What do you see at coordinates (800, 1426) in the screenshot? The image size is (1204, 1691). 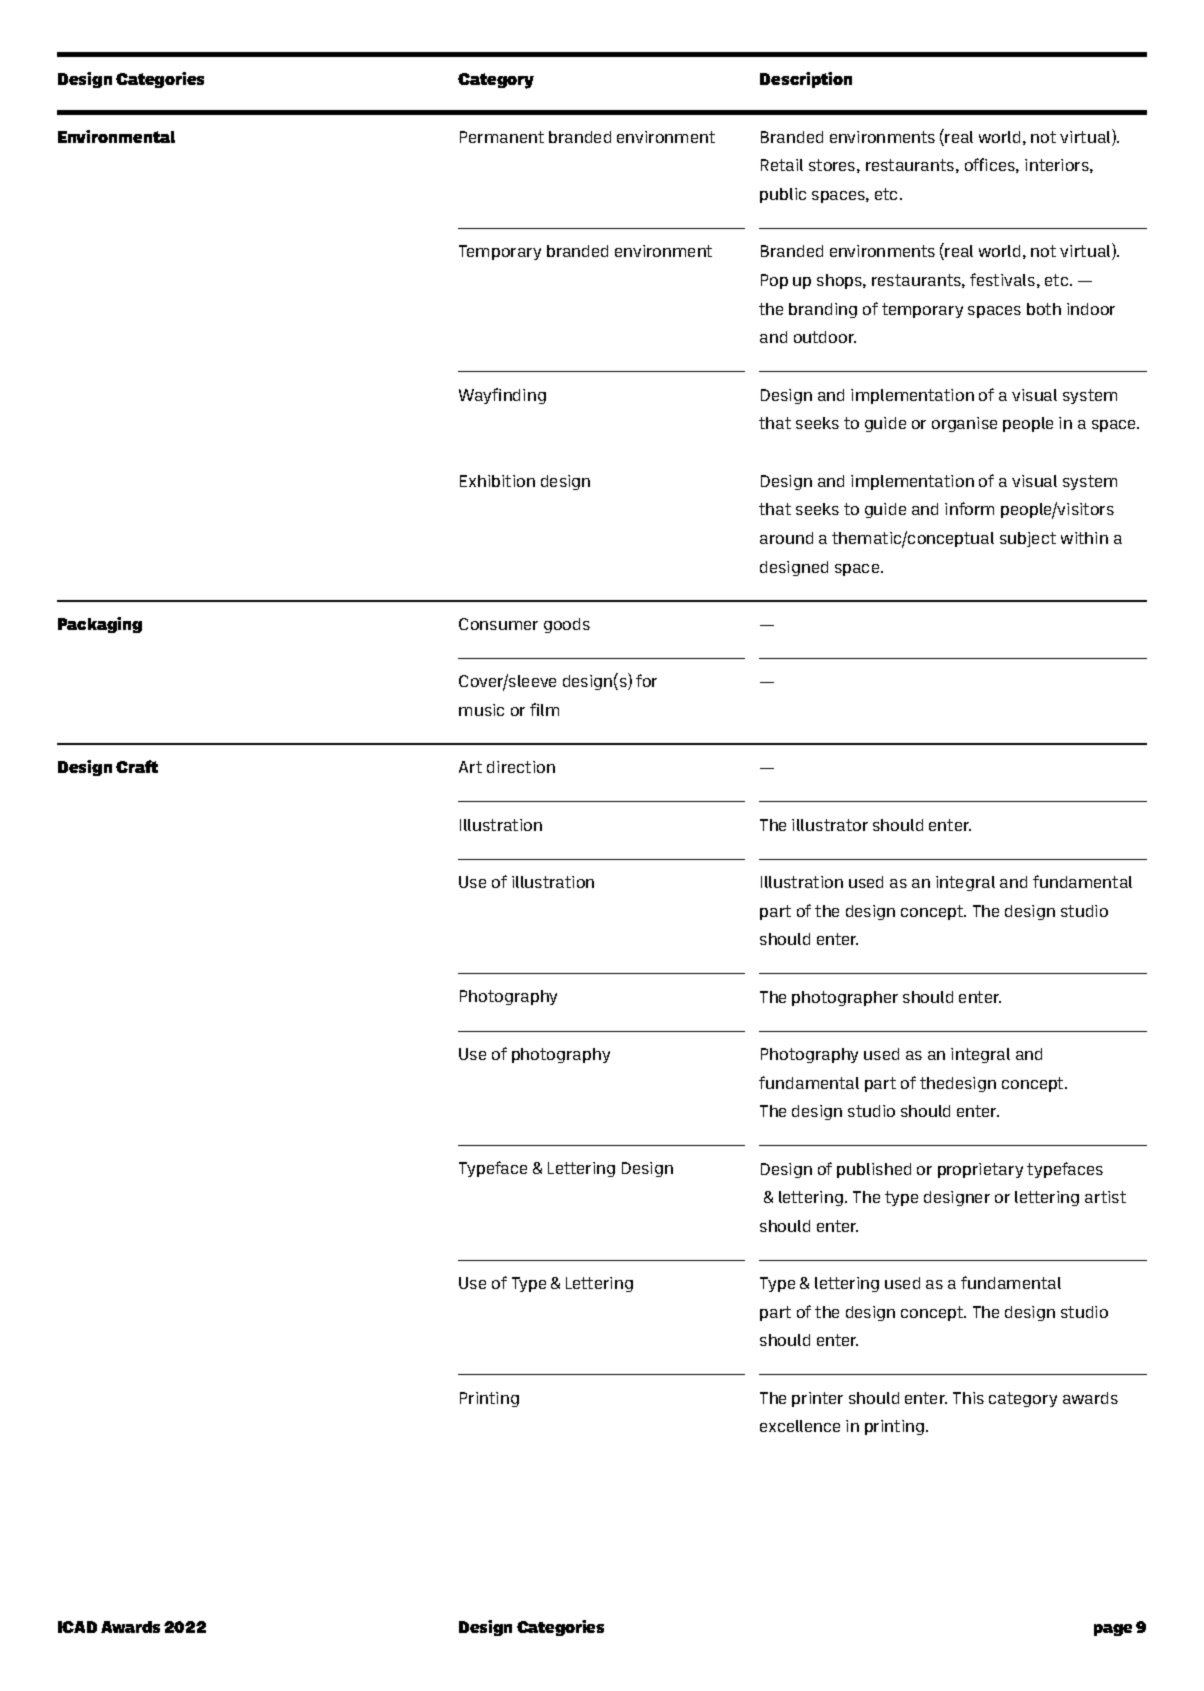 I see `excellence` at bounding box center [800, 1426].
